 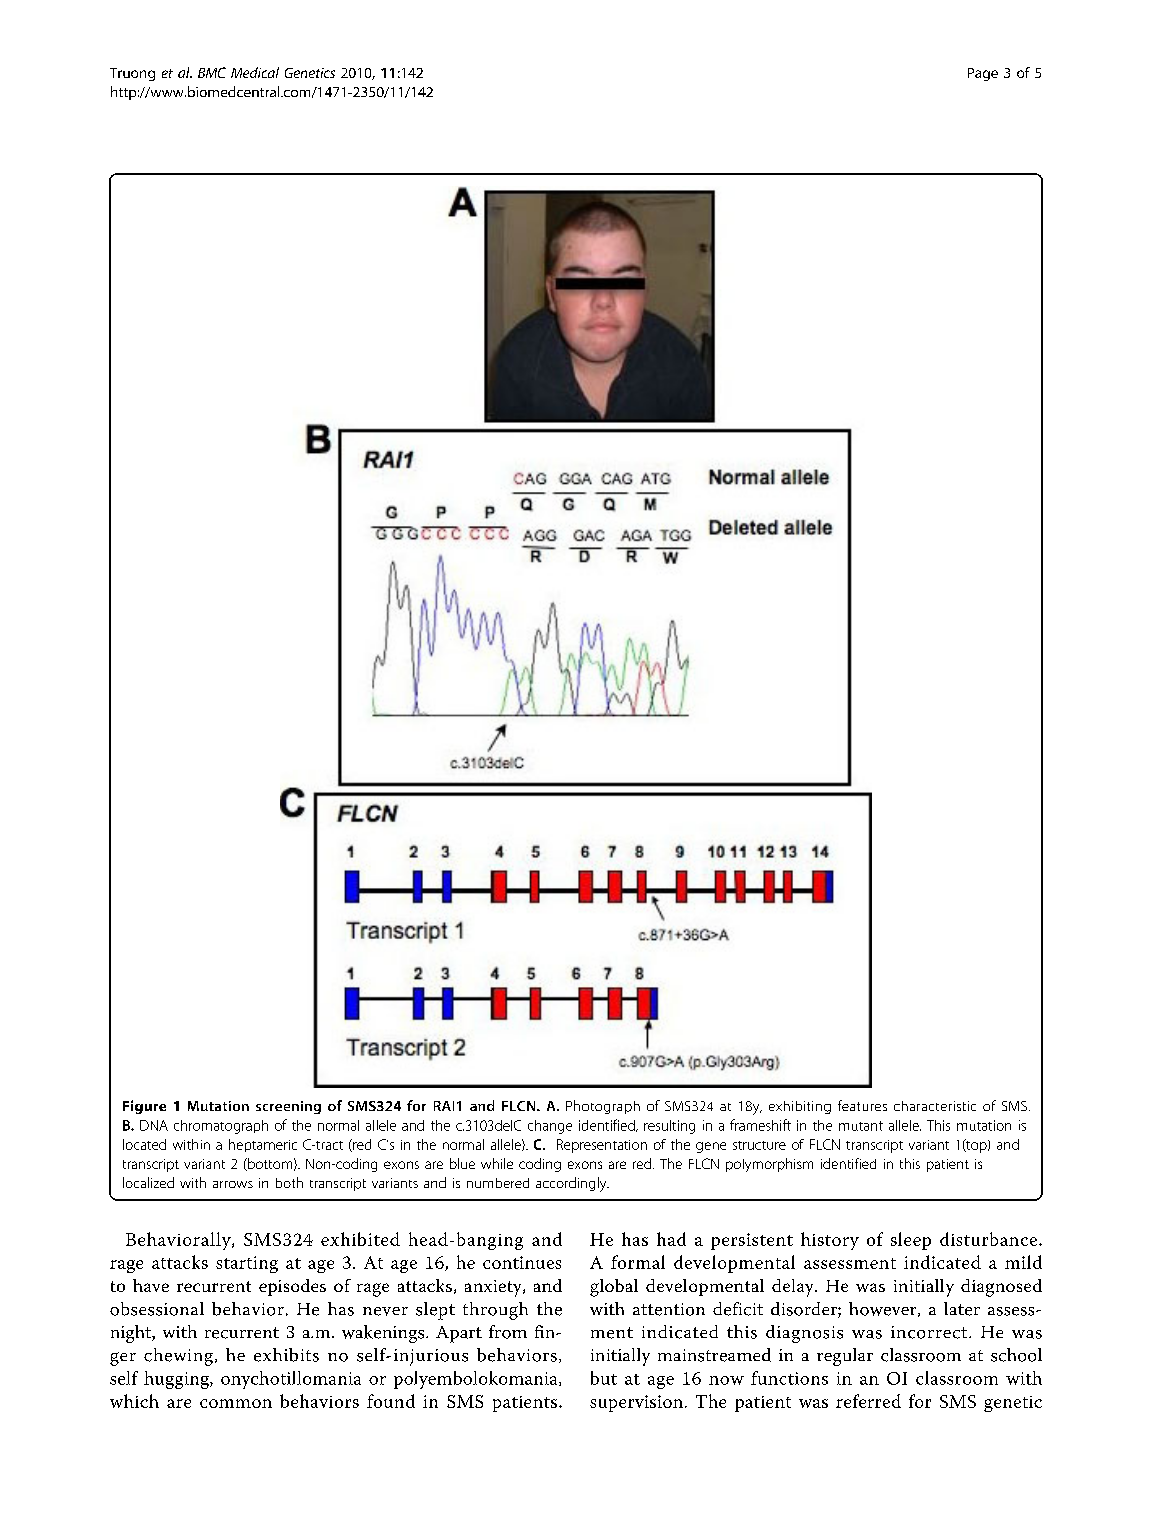 What do you see at coordinates (602, 1146) in the screenshot?
I see `Representation` at bounding box center [602, 1146].
